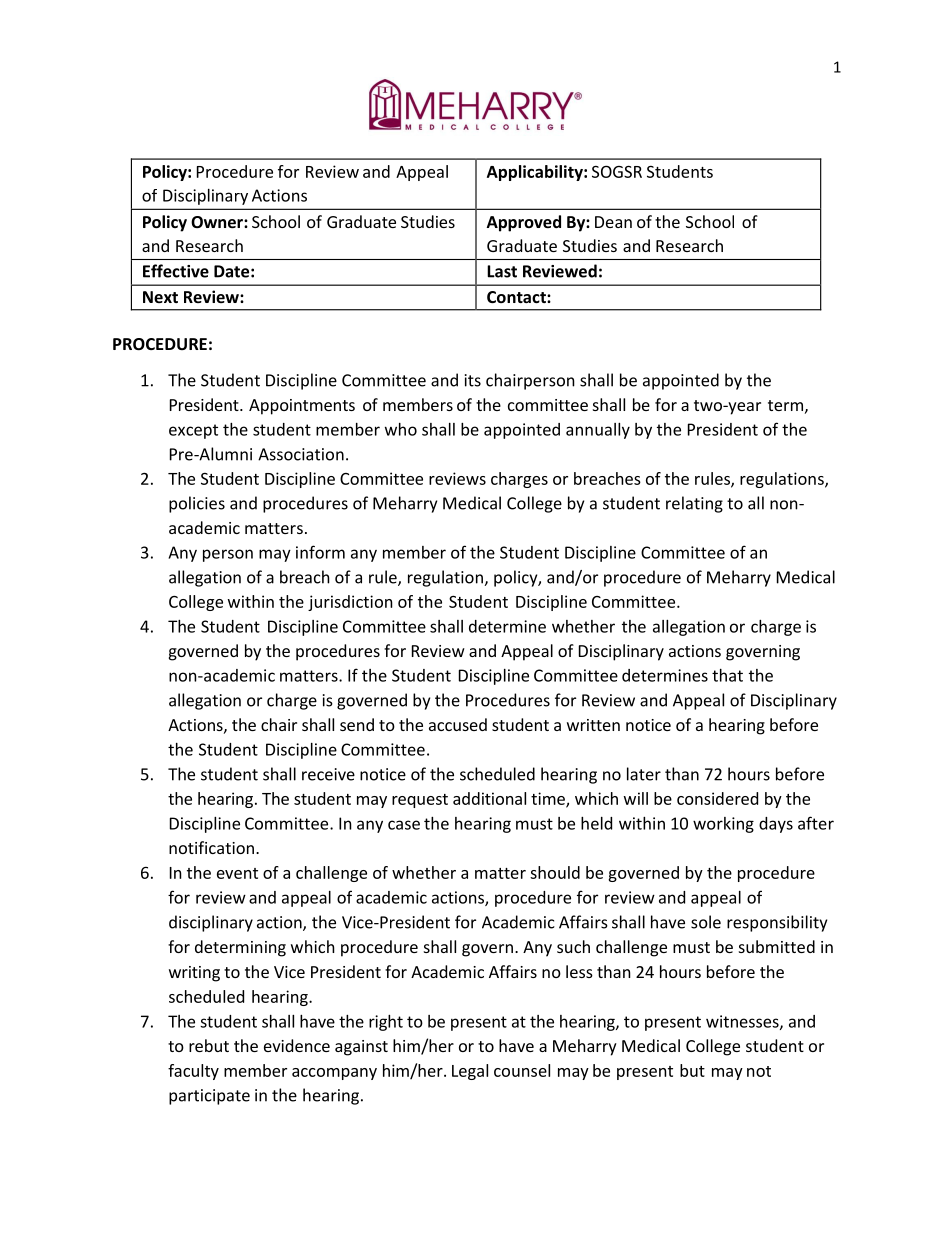  I want to click on jurisdiction, so click(350, 603).
